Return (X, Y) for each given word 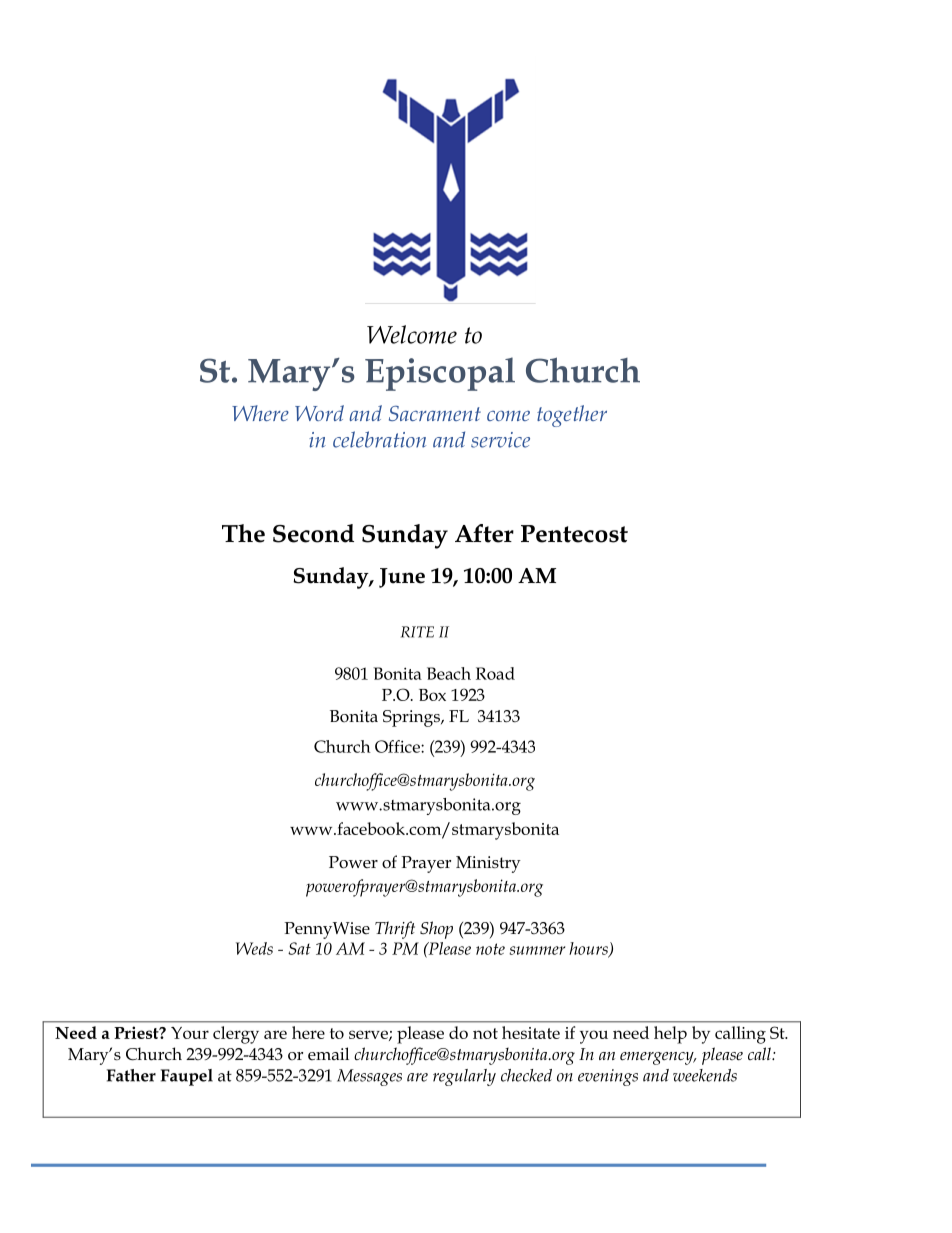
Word (319, 413)
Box (432, 695)
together (572, 416)
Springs (412, 718)
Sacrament (435, 413)
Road (495, 673)
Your (190, 1033)
